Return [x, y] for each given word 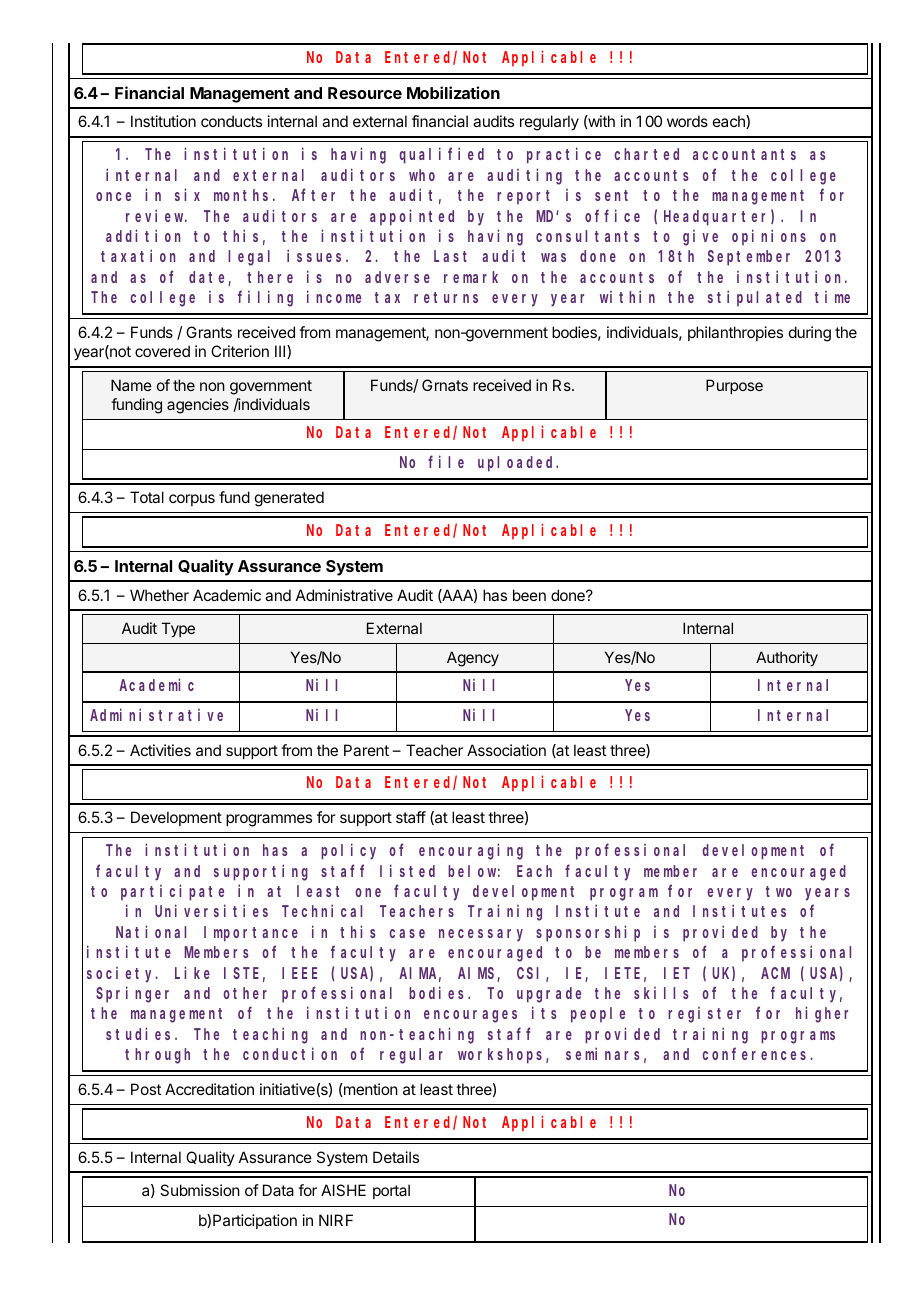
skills [661, 993]
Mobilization [453, 92]
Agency [473, 659]
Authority [787, 658]
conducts [231, 121]
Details [396, 1157]
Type [178, 629]
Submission [200, 1190]
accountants [744, 154]
